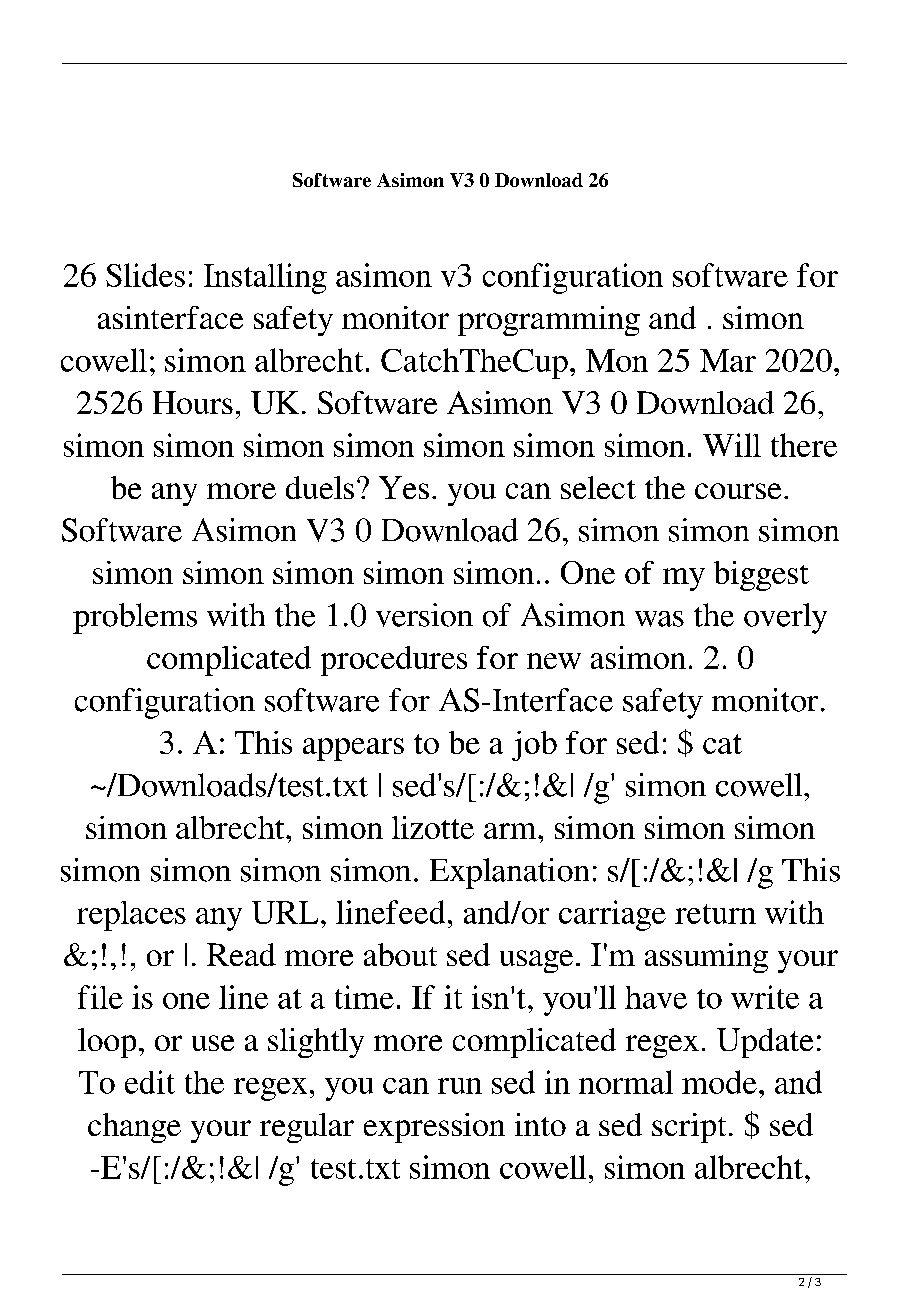  I want to click on programming, so click(549, 321).
